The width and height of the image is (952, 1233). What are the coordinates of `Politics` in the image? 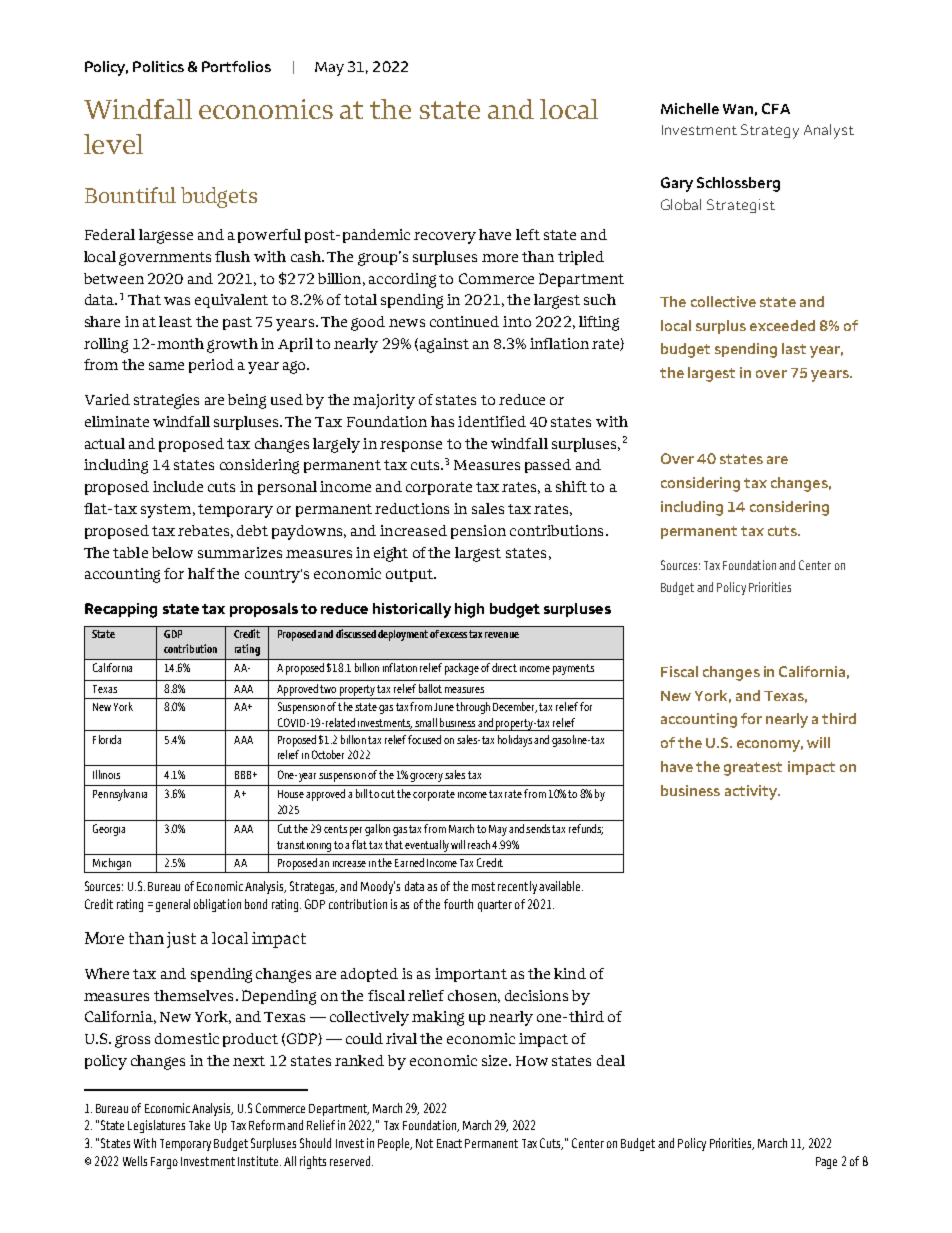 It's located at (158, 66).
